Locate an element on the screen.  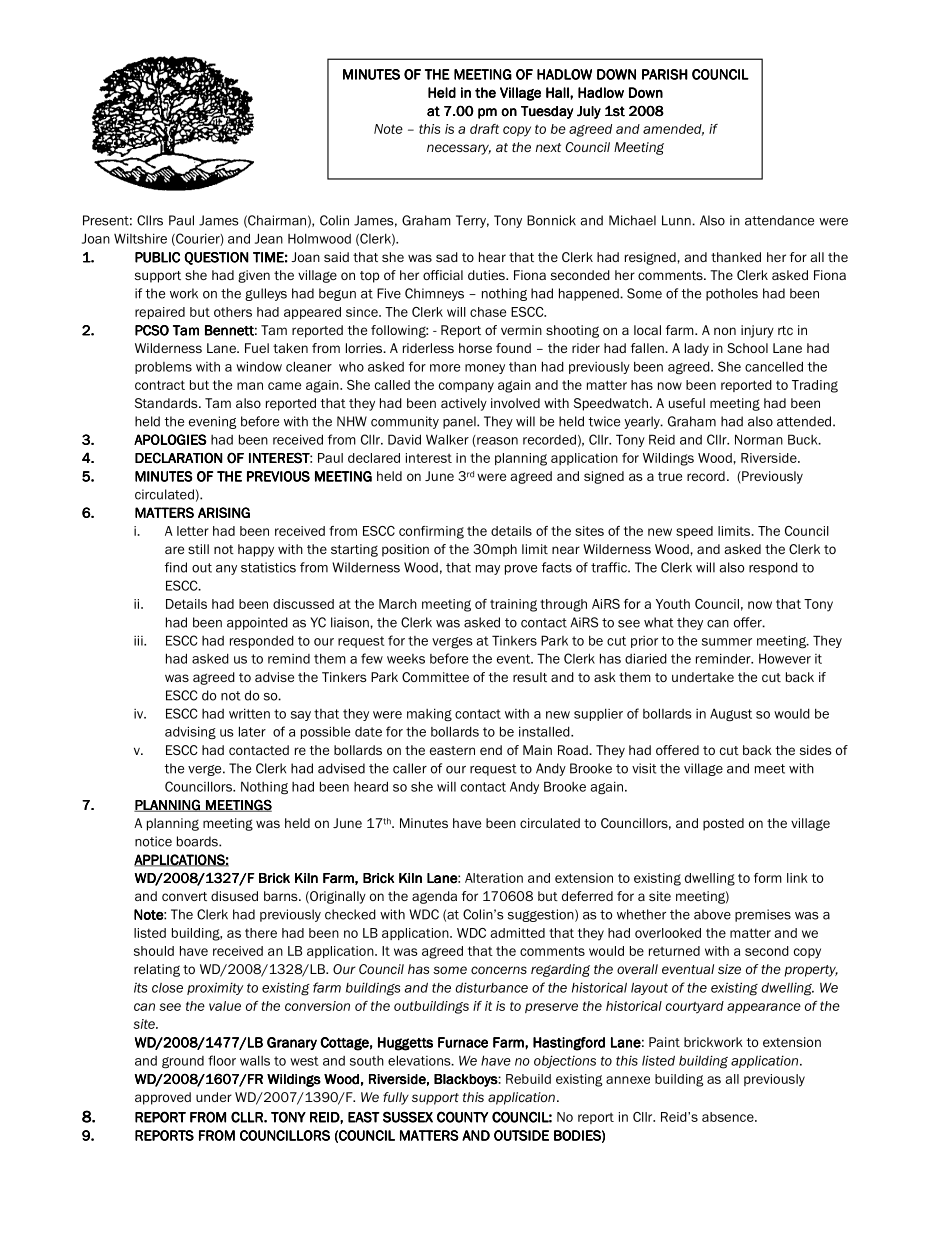
written is located at coordinates (249, 713).
